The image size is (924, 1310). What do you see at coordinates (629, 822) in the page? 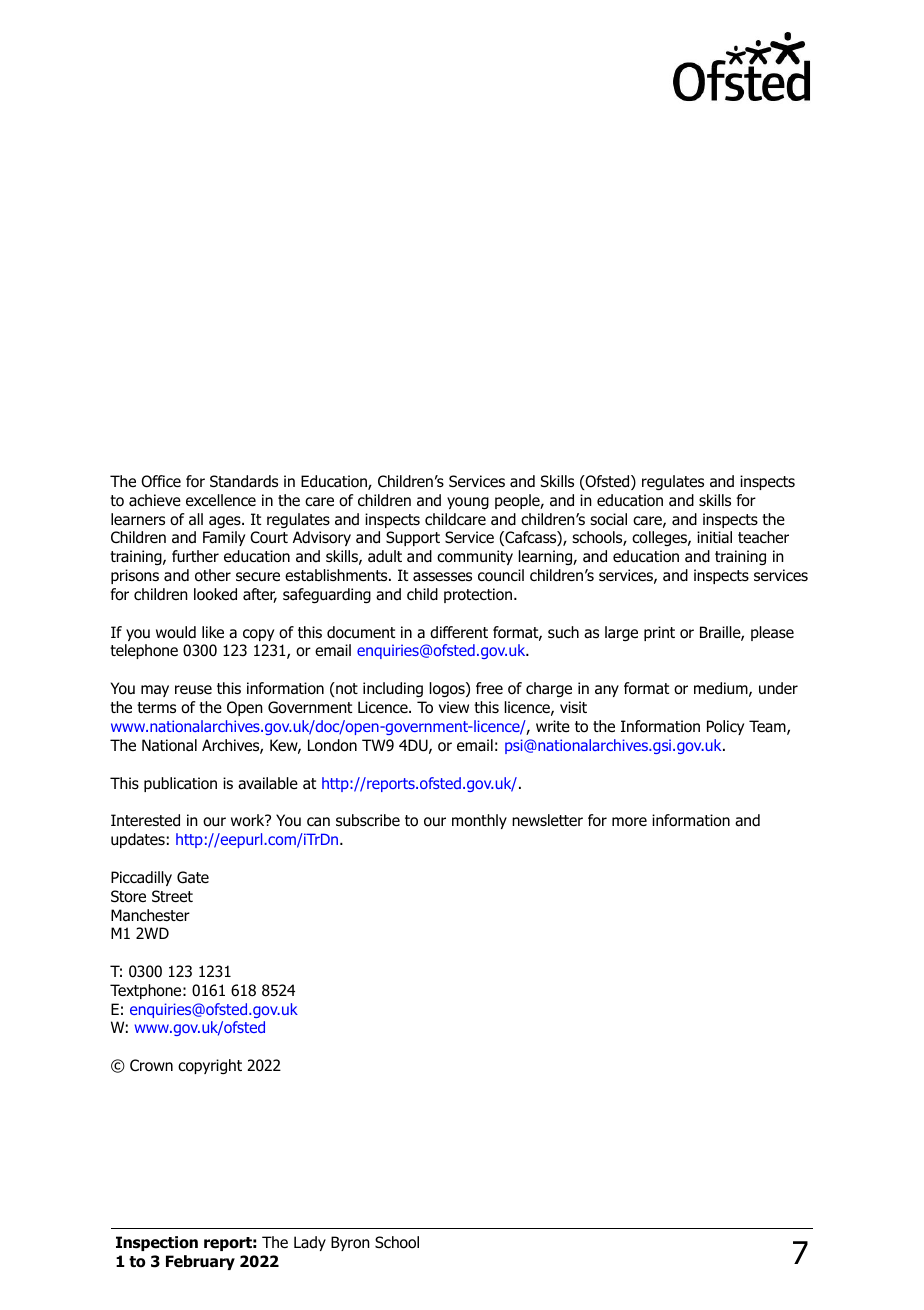
I see `more` at bounding box center [629, 822].
